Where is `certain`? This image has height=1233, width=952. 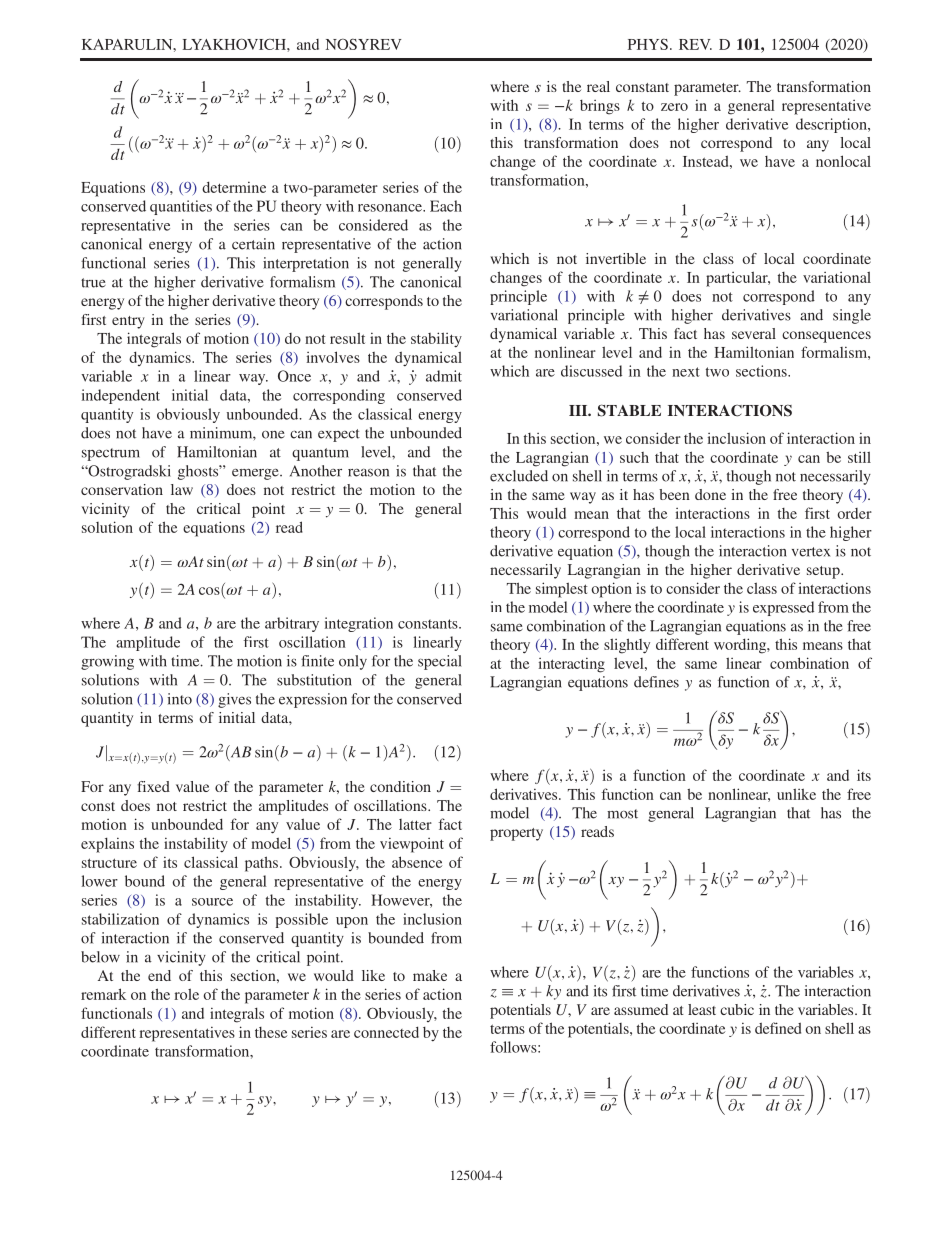 certain is located at coordinates (253, 244).
